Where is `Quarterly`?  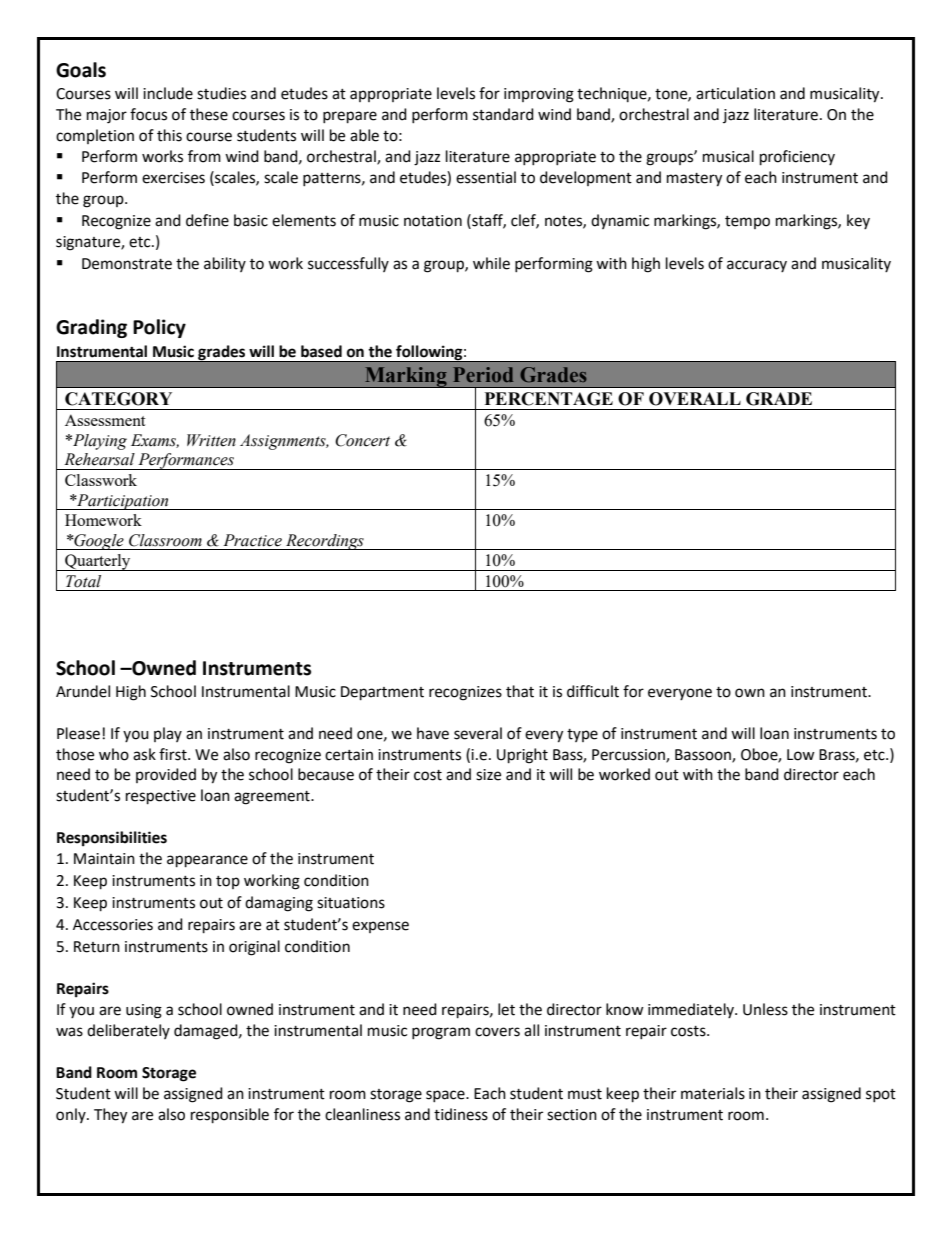 Quarterly is located at coordinates (98, 562).
